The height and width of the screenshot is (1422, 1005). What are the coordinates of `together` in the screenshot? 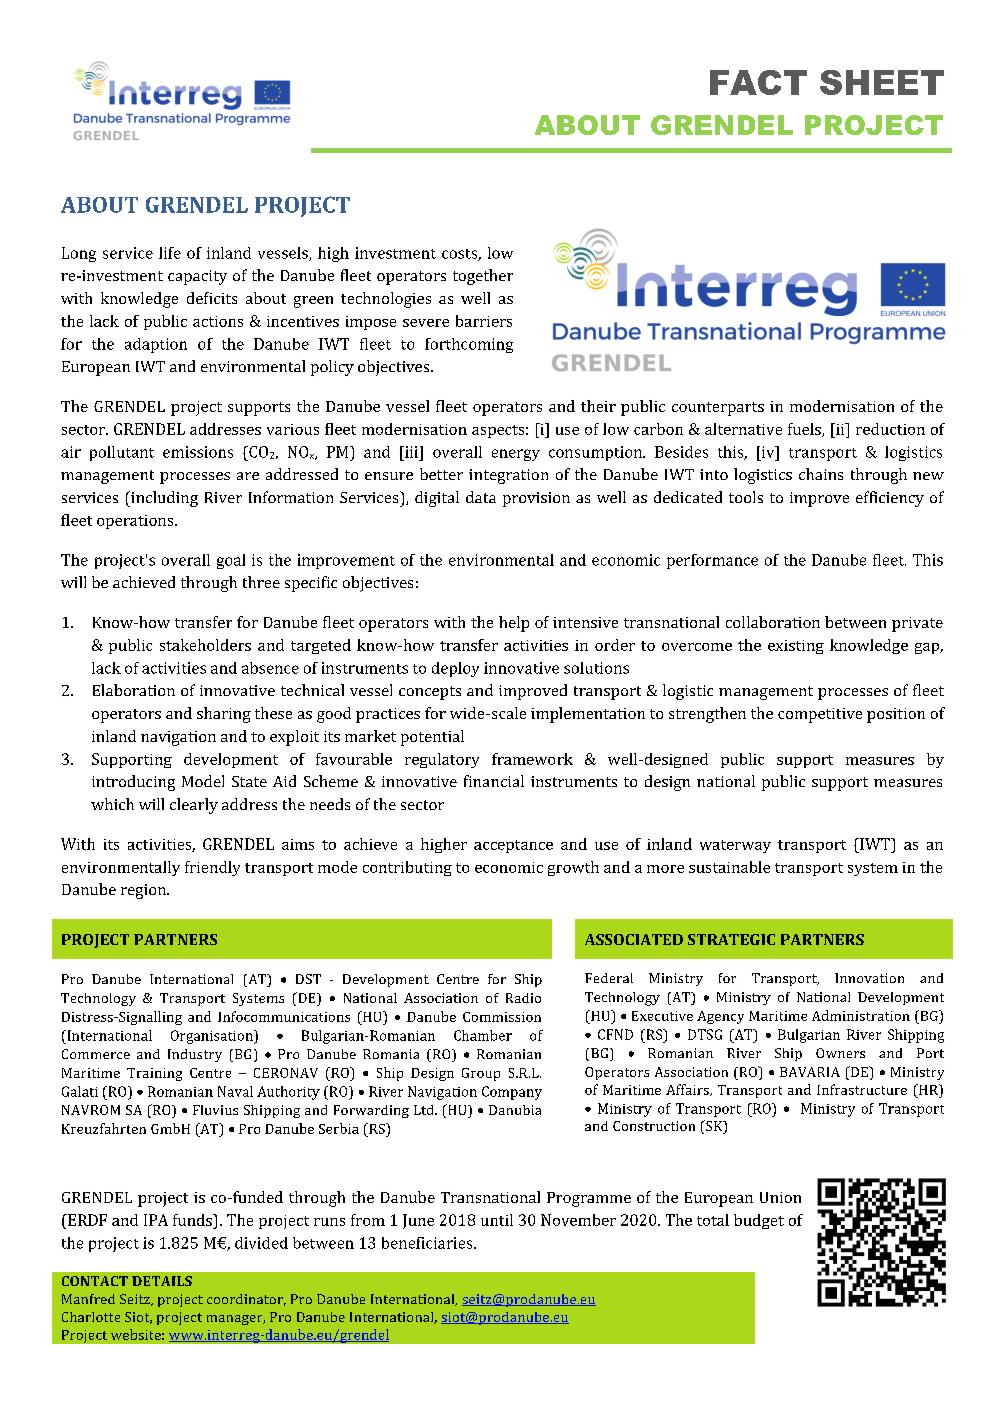 It's located at (483, 277).
